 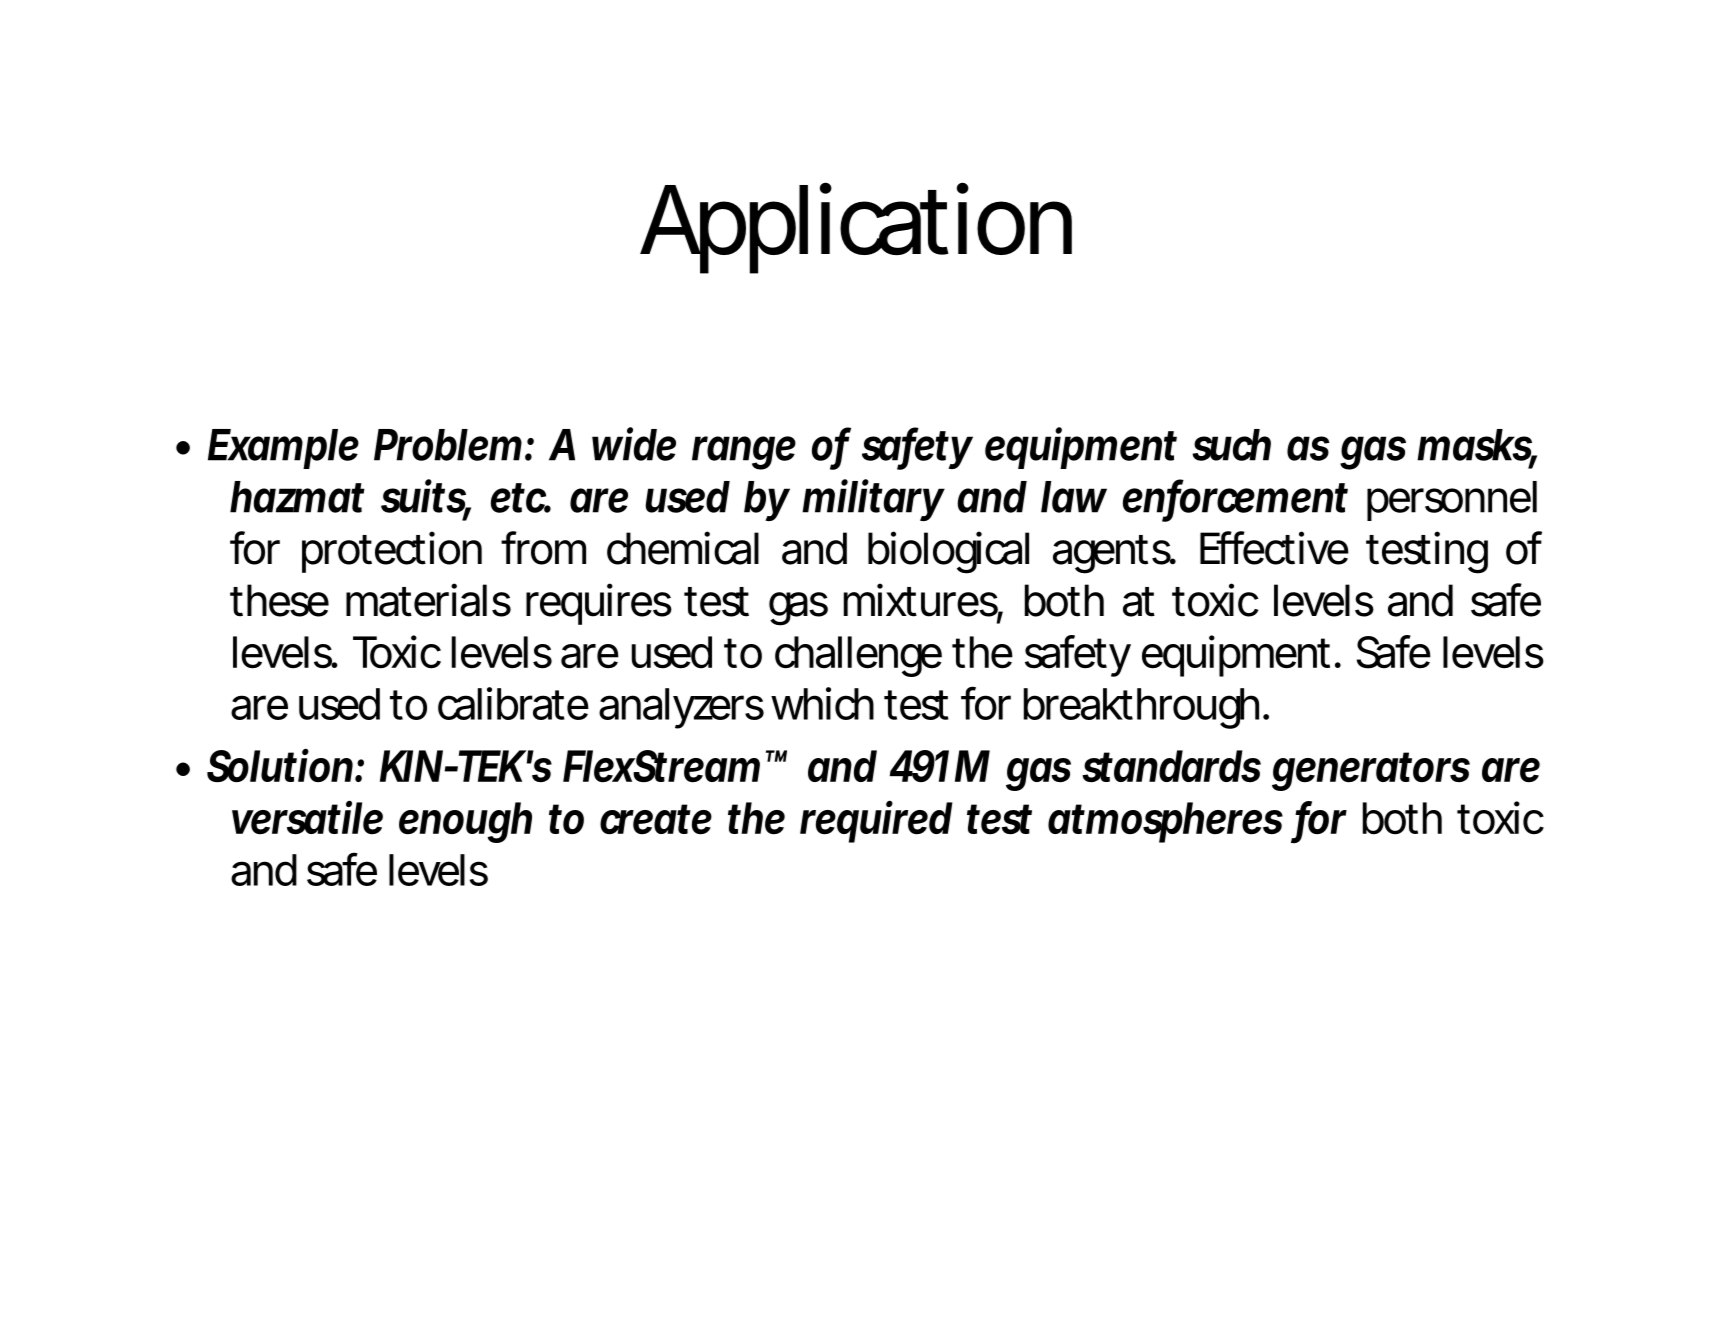 I want to click on personnel, so click(x=1452, y=501).
